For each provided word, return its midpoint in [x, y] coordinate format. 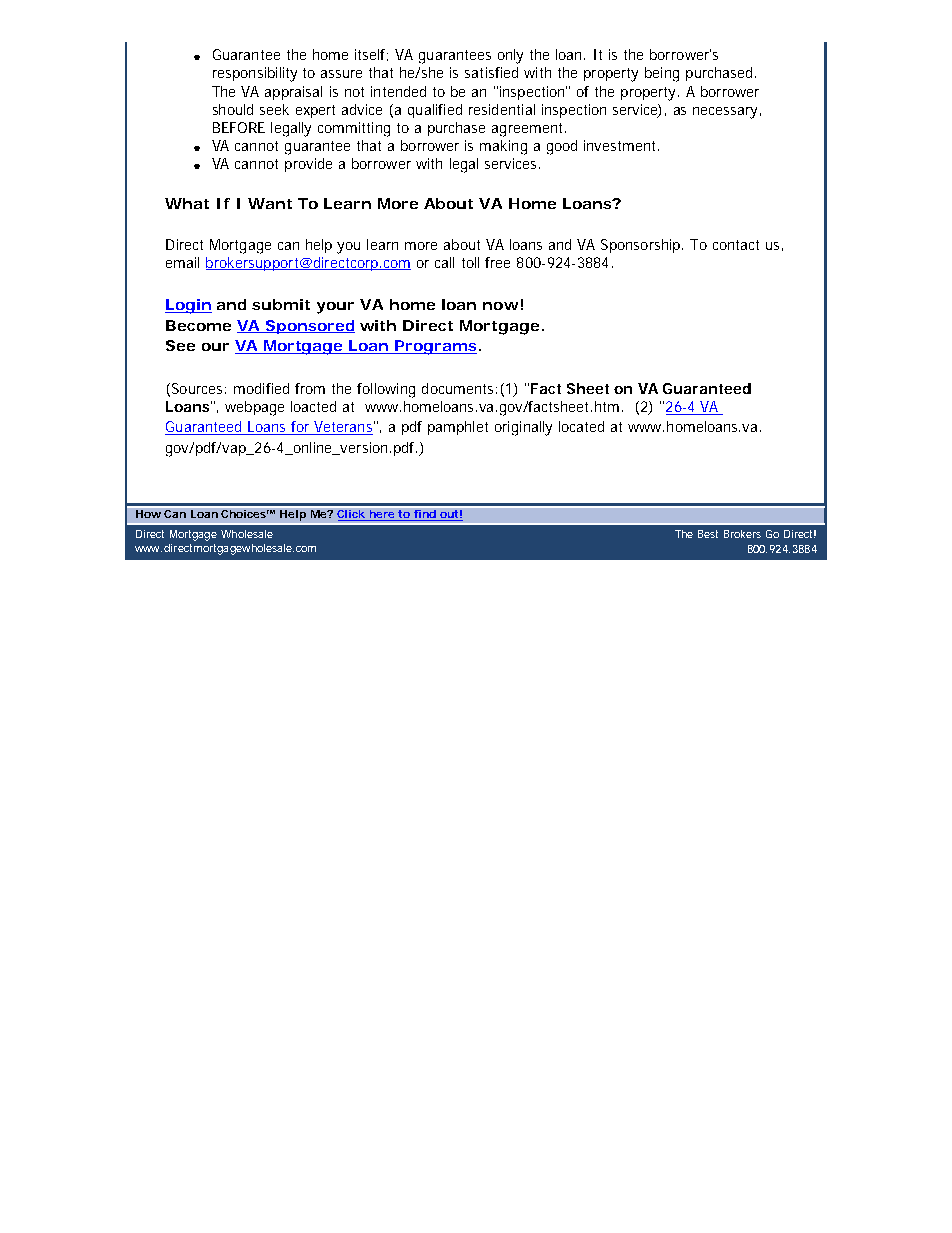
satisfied [491, 72]
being [662, 74]
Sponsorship [642, 246]
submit [281, 304]
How [148, 514]
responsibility [255, 74]
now [500, 306]
